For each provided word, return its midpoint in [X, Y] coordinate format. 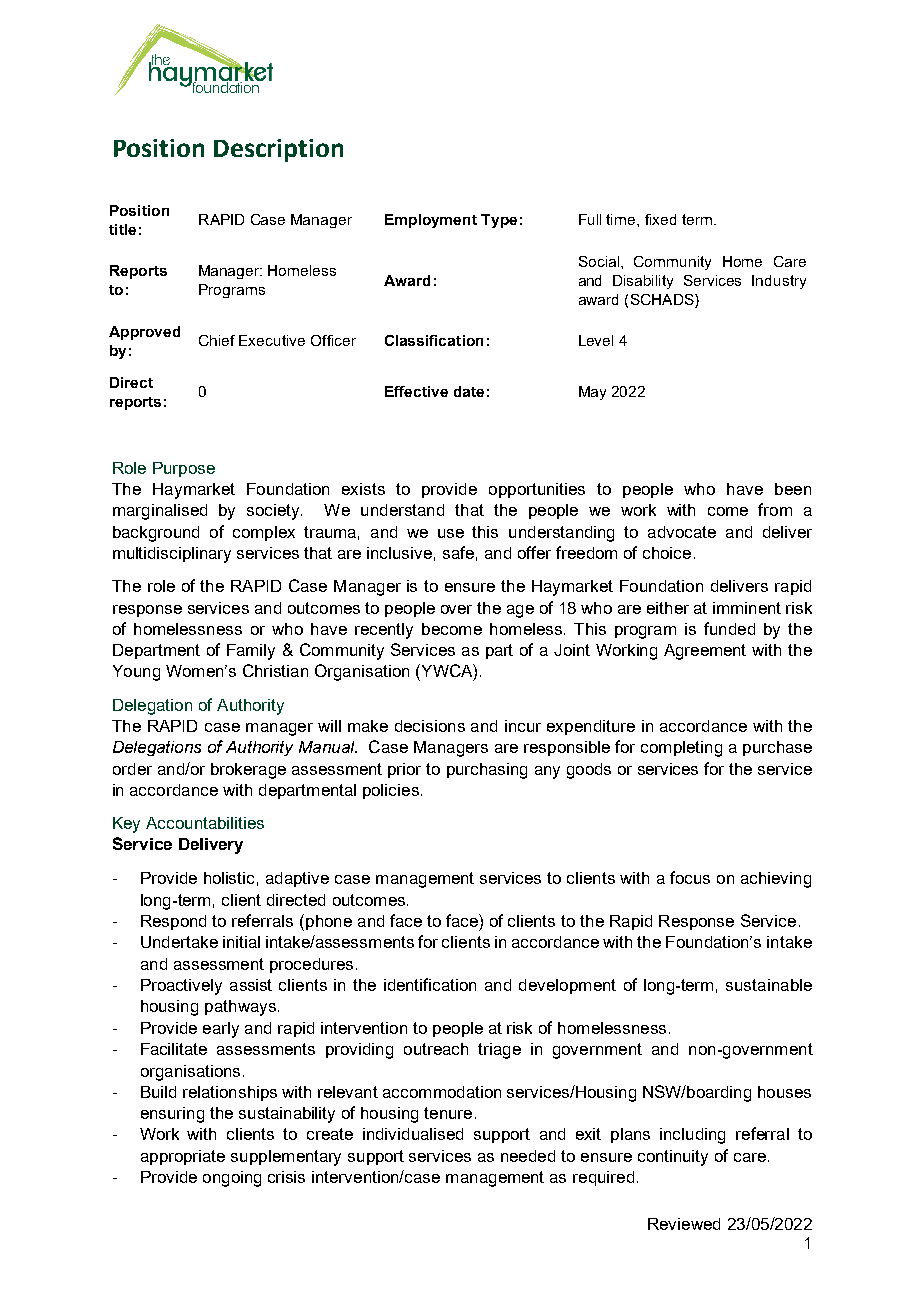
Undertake [179, 942]
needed [528, 1156]
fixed [660, 219]
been [793, 489]
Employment [431, 221]
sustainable [769, 985]
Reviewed [684, 1224]
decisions [430, 726]
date [469, 391]
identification [430, 984]
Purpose [184, 469]
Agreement [705, 652]
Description [278, 150]
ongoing [232, 1179]
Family [251, 652]
